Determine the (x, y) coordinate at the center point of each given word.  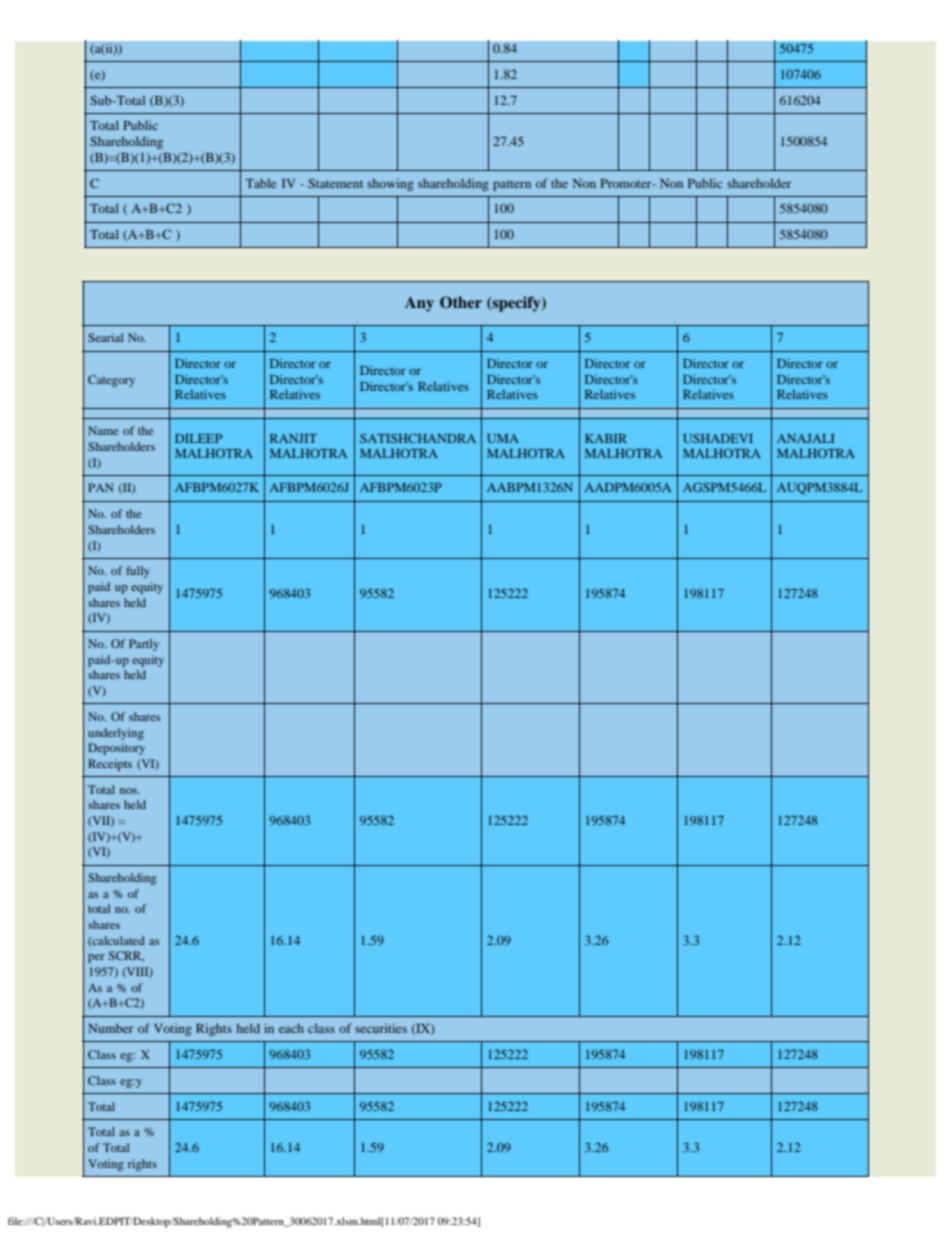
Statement (335, 183)
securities (381, 1028)
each (291, 1028)
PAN (101, 487)
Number (111, 1028)
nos (129, 791)
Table (261, 183)
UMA (503, 438)
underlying (116, 734)
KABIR (606, 438)
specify (516, 304)
